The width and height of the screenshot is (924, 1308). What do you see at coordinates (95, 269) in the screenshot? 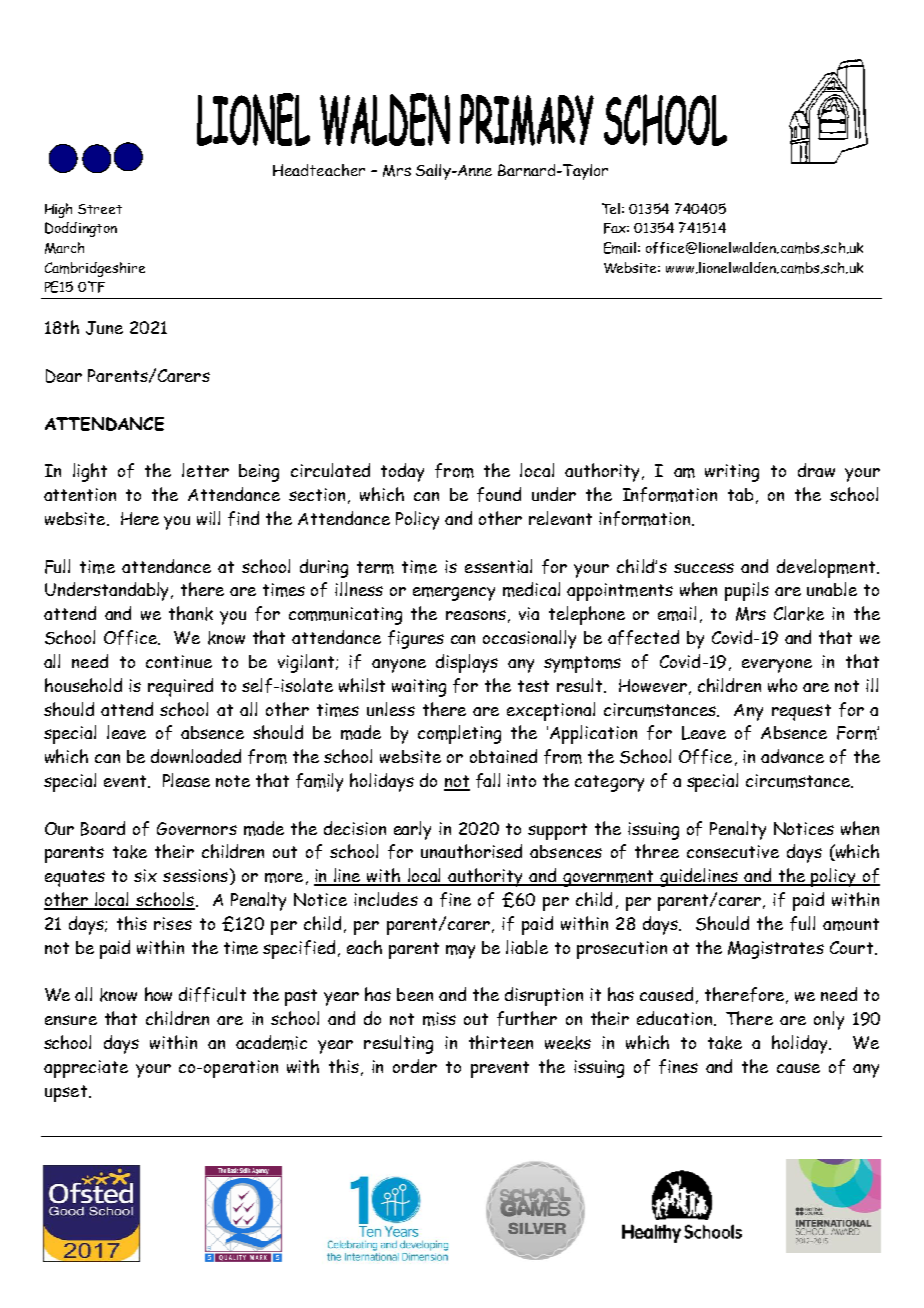
I see `Cambridgeshire` at bounding box center [95, 269].
